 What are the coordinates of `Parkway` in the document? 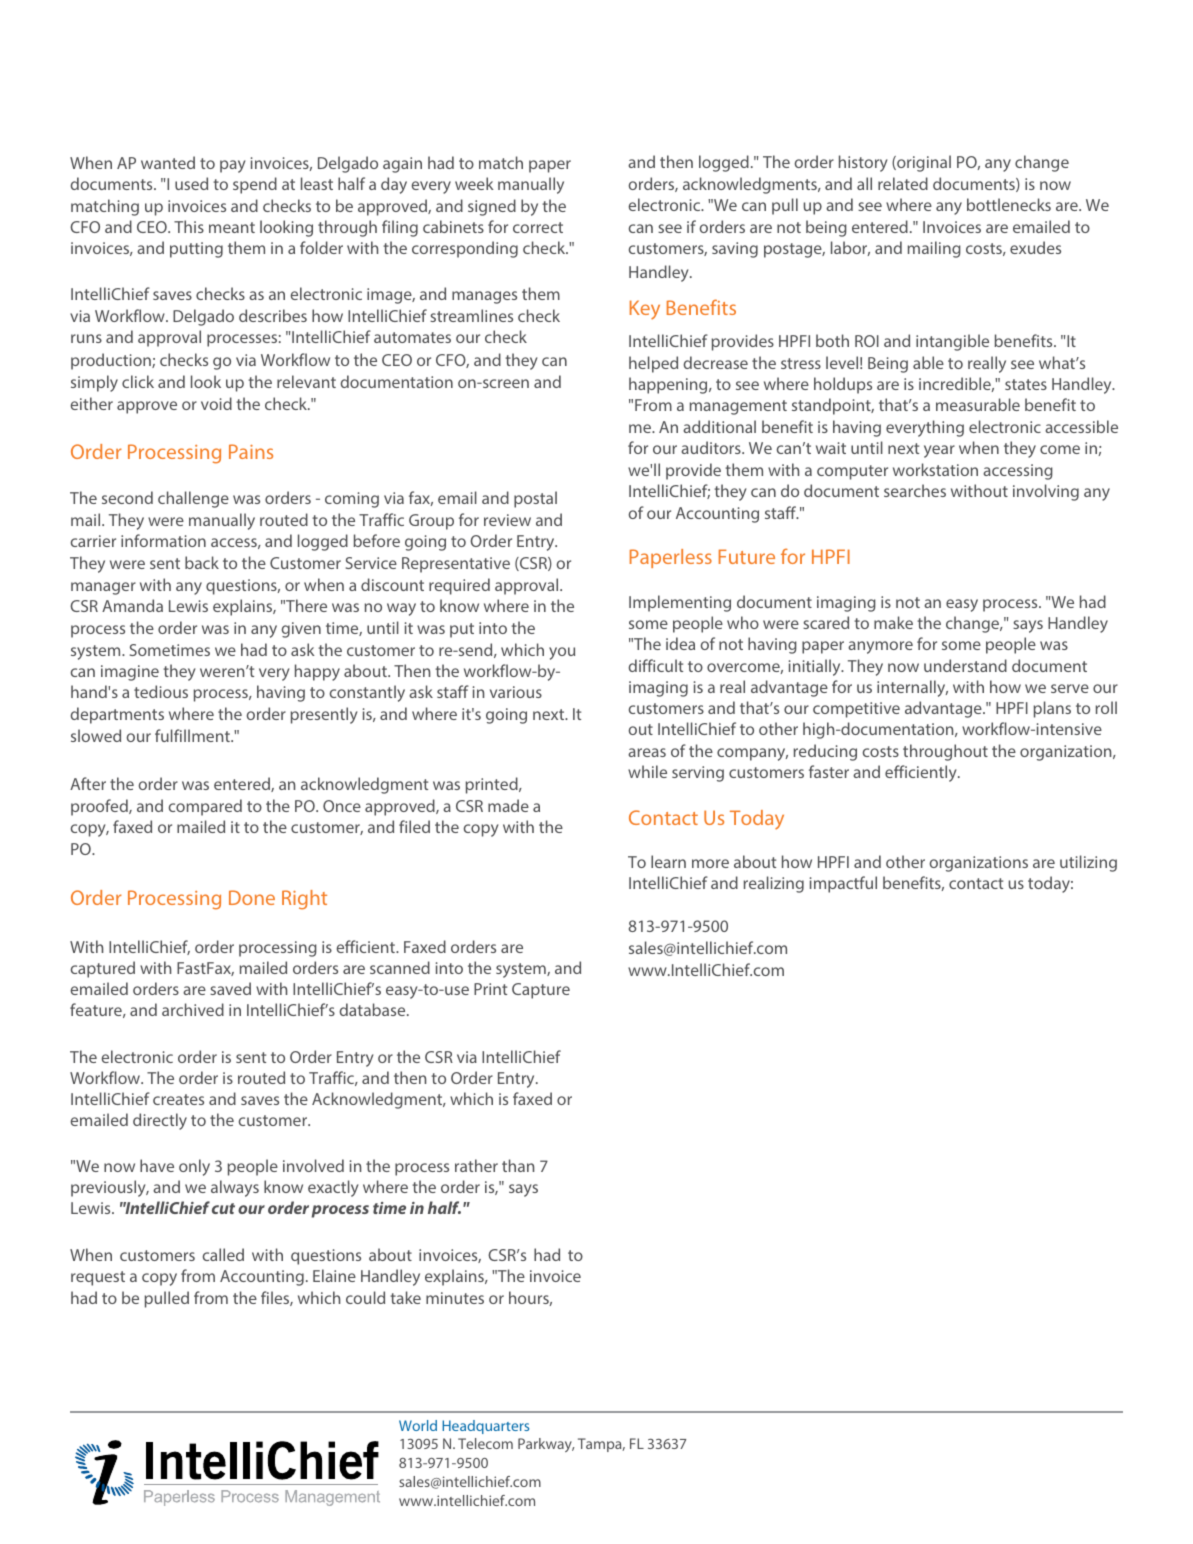 It's located at (546, 1445).
